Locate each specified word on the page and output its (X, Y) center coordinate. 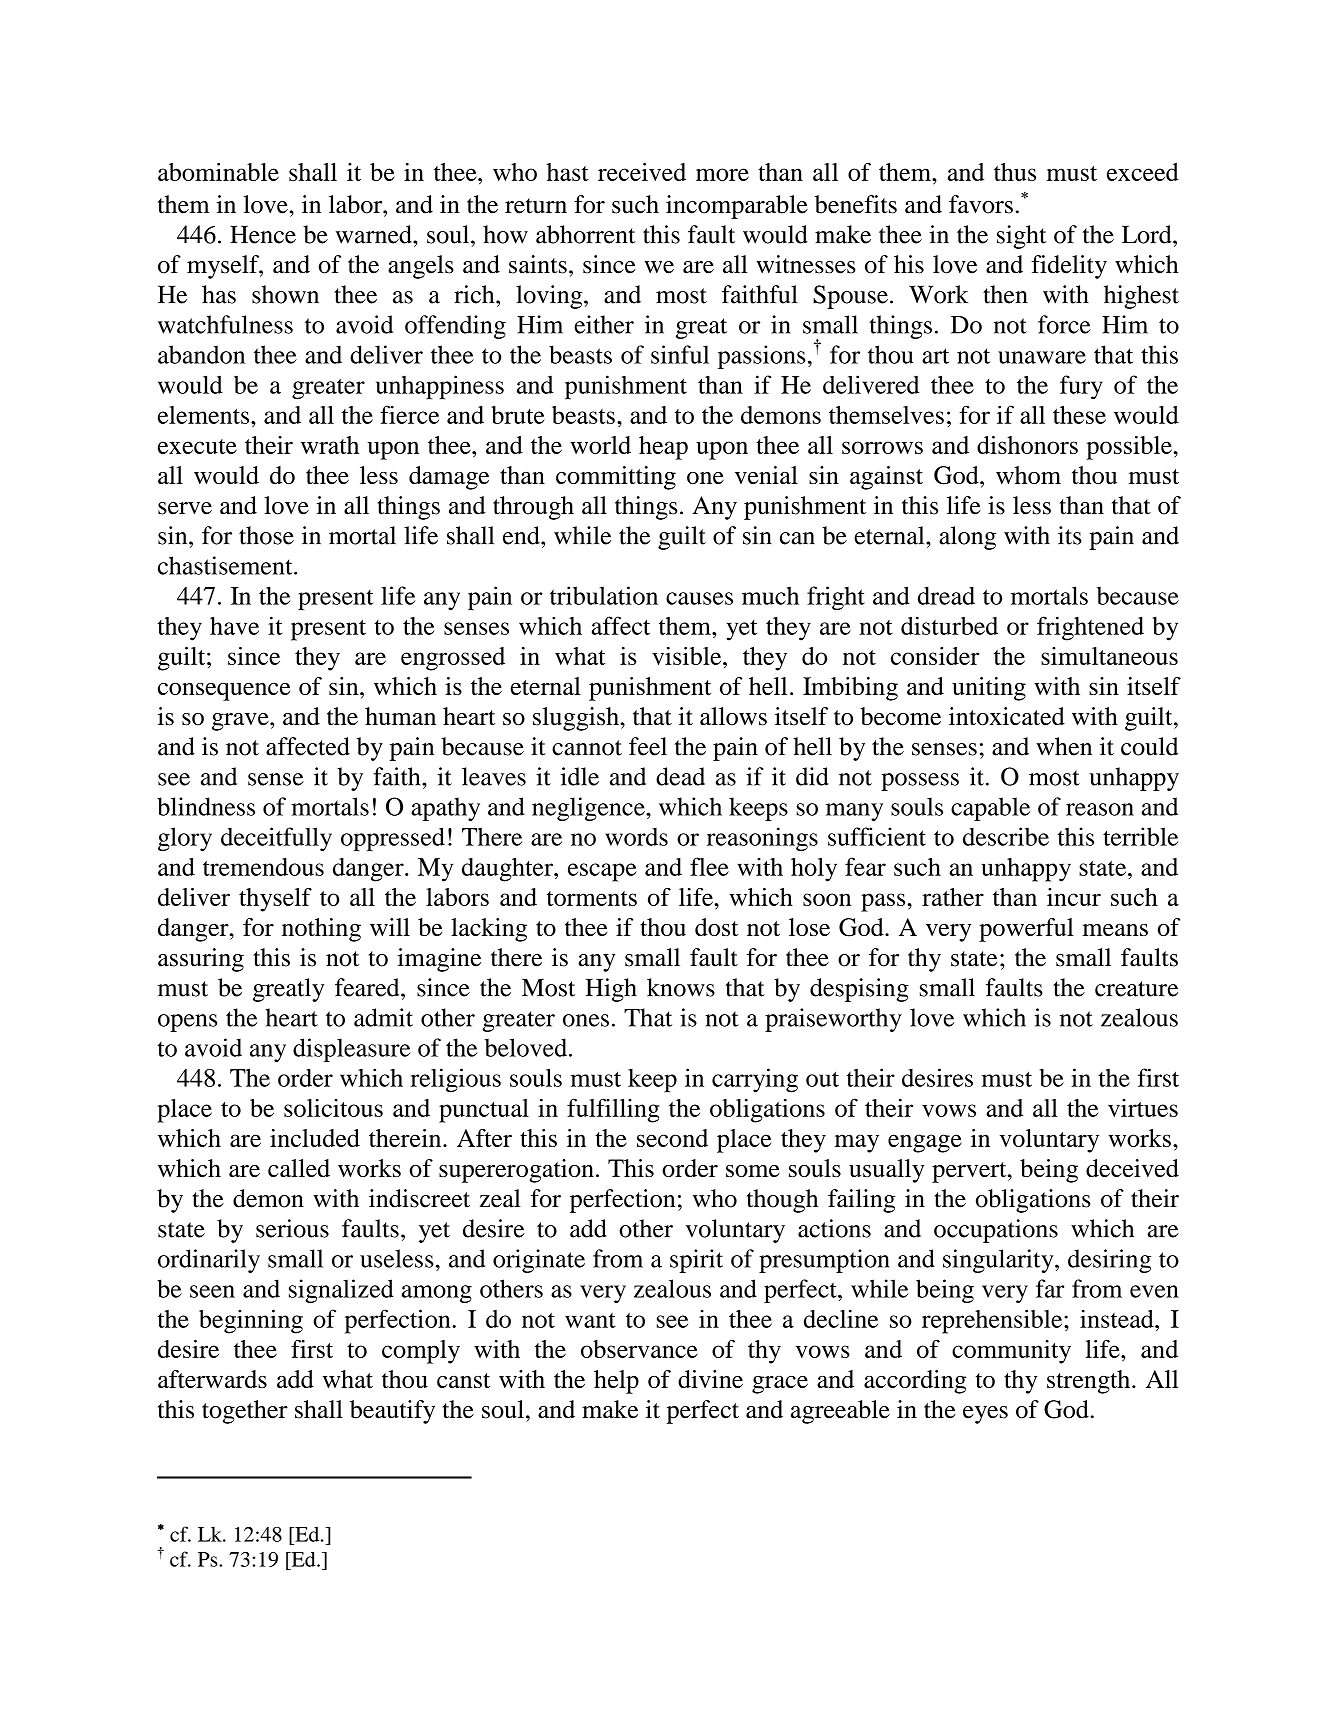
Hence (263, 234)
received (642, 172)
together (245, 1412)
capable (990, 809)
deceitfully (276, 839)
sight (1021, 237)
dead (680, 776)
